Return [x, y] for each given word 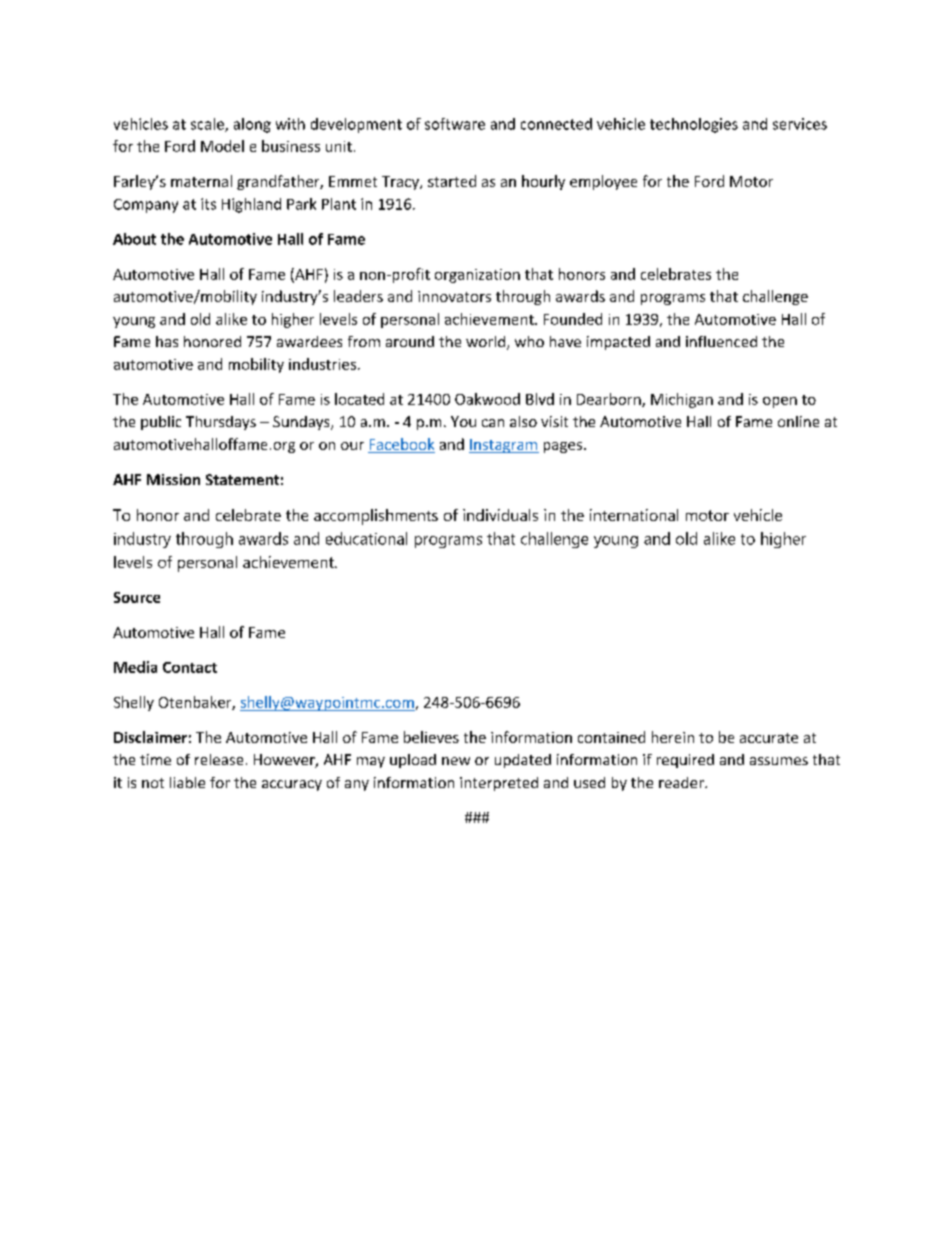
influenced [721, 341]
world [485, 341]
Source [137, 597]
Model [222, 146]
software [455, 124]
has [167, 341]
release [219, 759]
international [634, 515]
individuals [500, 515]
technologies [694, 125]
